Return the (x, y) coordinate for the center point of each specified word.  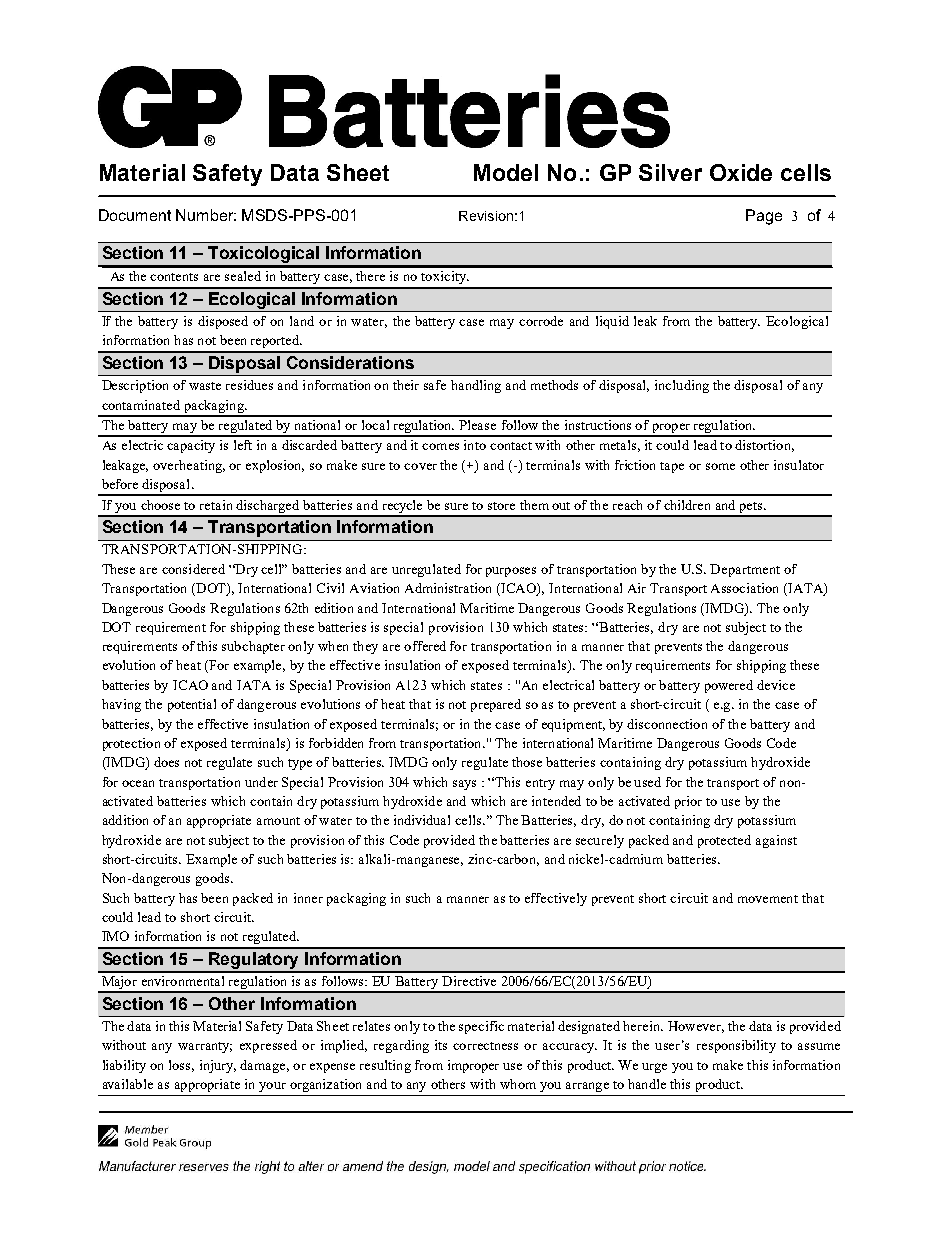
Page (764, 217)
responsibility (736, 1046)
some (720, 466)
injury (218, 1066)
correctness (485, 1046)
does (166, 762)
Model (506, 172)
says (464, 785)
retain (216, 505)
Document (135, 215)
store (501, 506)
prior (688, 802)
